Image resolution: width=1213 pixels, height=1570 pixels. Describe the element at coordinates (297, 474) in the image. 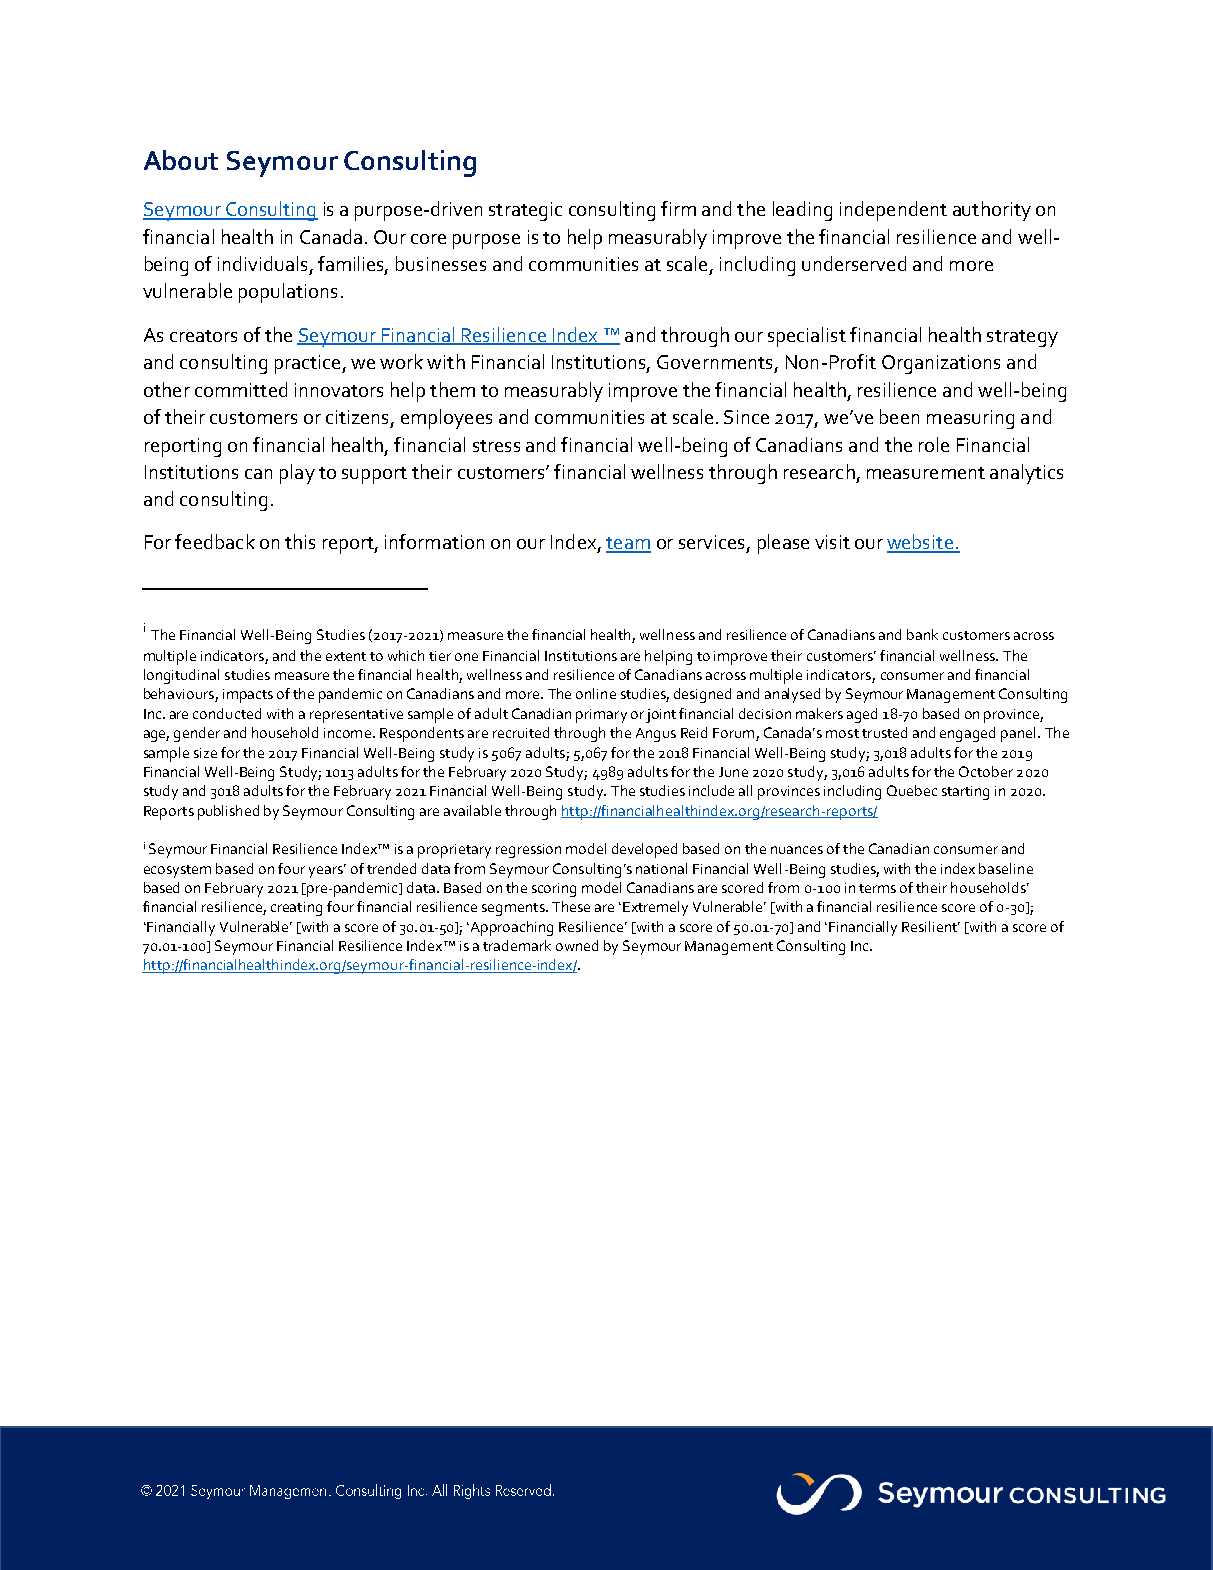

I see `play` at that location.
